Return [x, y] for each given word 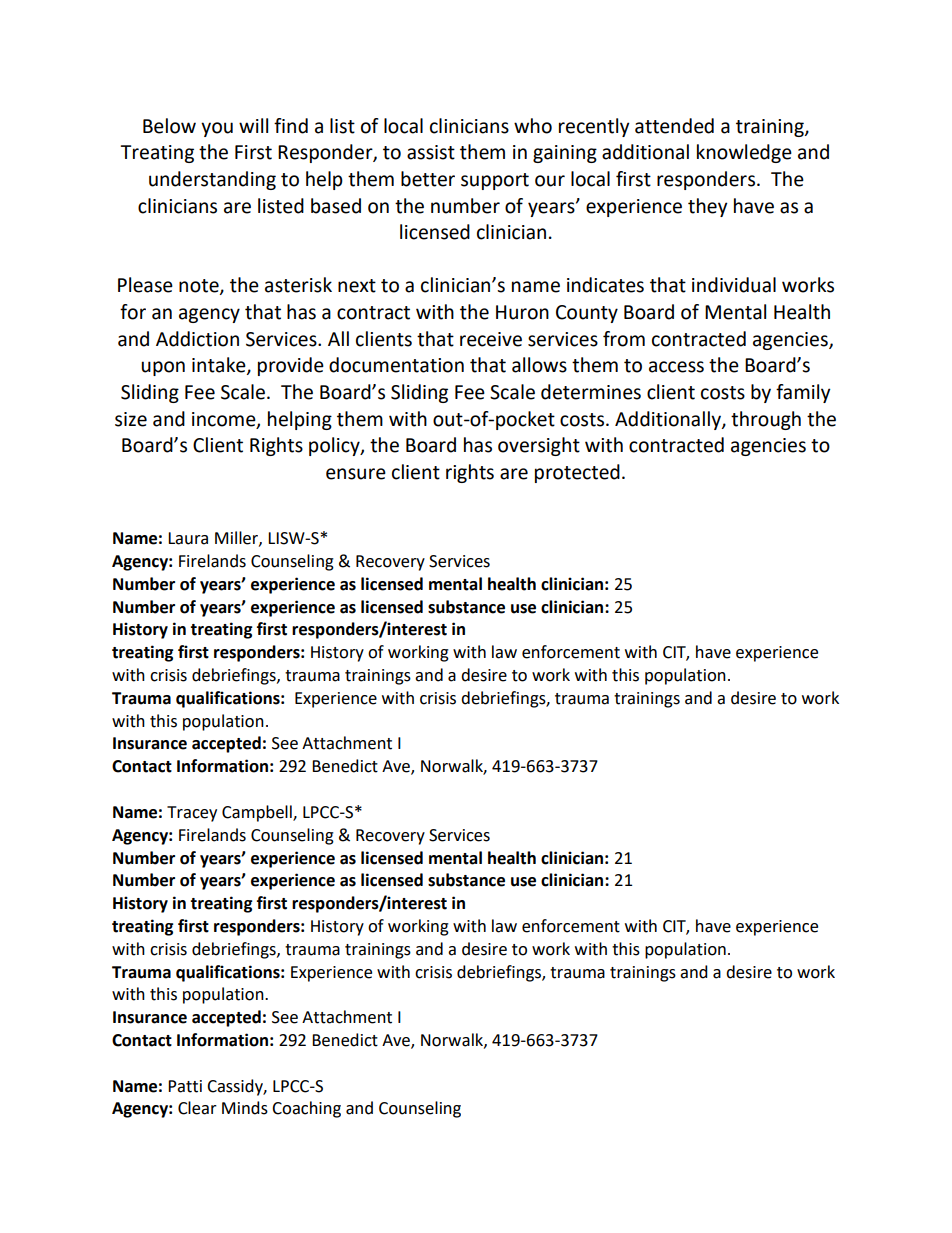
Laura [188, 538]
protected [577, 473]
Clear [197, 1108]
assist [431, 152]
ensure [356, 474]
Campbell [258, 813]
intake [220, 366]
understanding [212, 180]
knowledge [744, 153]
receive [491, 339]
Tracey [192, 814]
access [676, 367]
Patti [185, 1086]
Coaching [306, 1109]
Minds [245, 1108]
